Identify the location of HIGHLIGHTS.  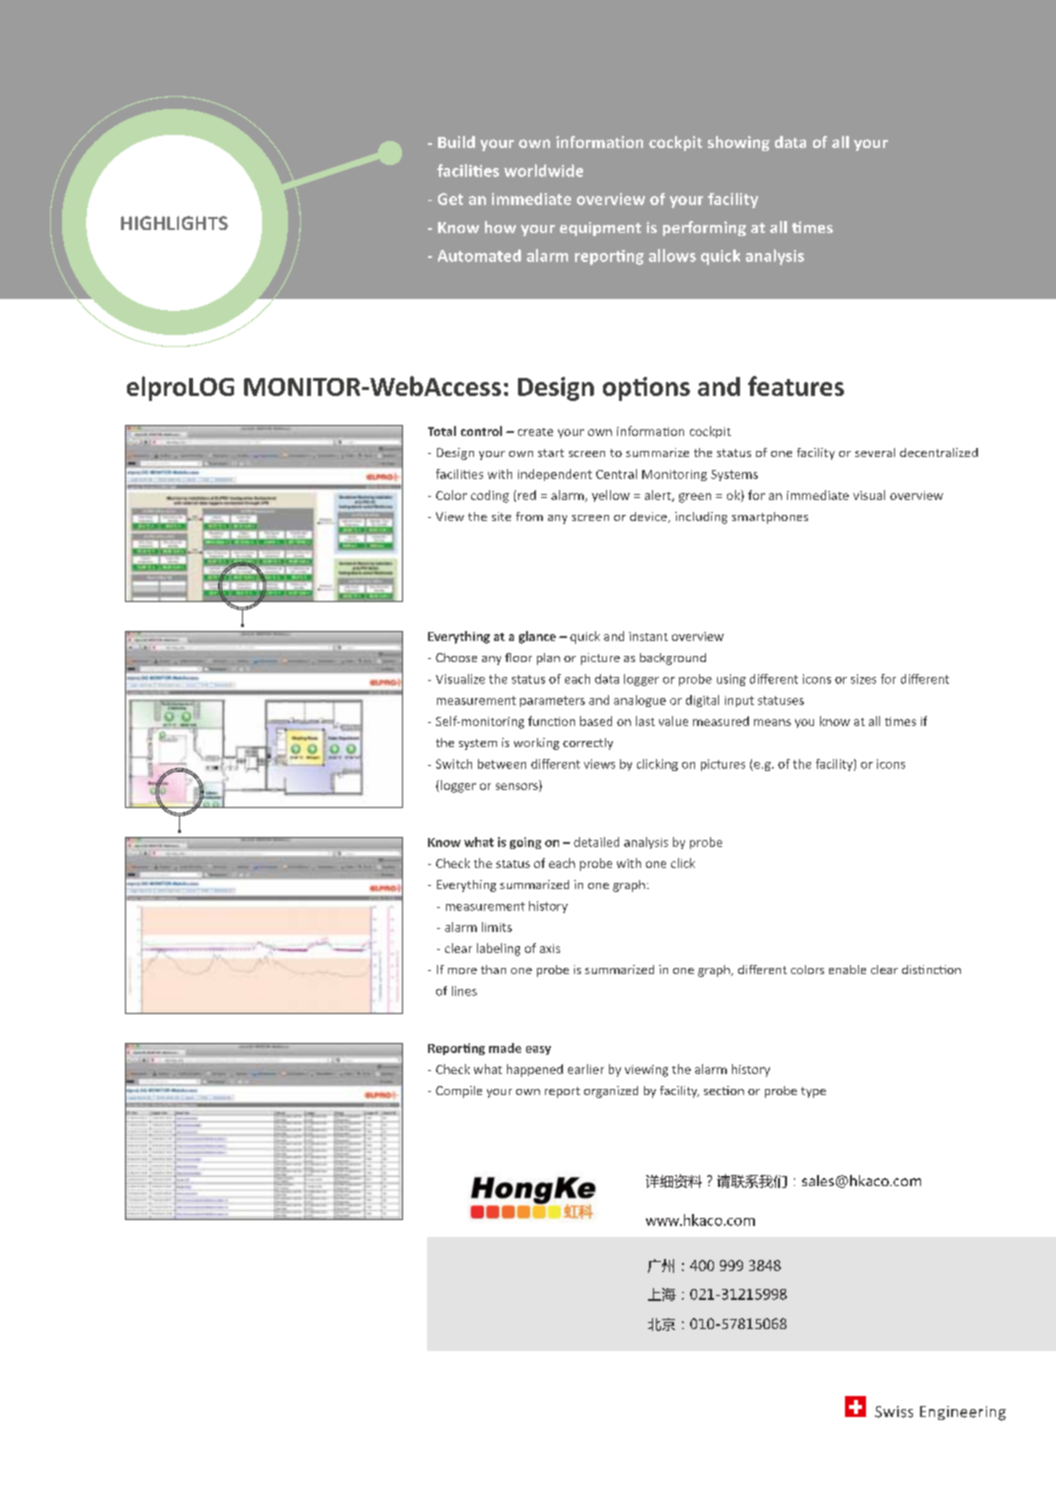
(174, 223).
